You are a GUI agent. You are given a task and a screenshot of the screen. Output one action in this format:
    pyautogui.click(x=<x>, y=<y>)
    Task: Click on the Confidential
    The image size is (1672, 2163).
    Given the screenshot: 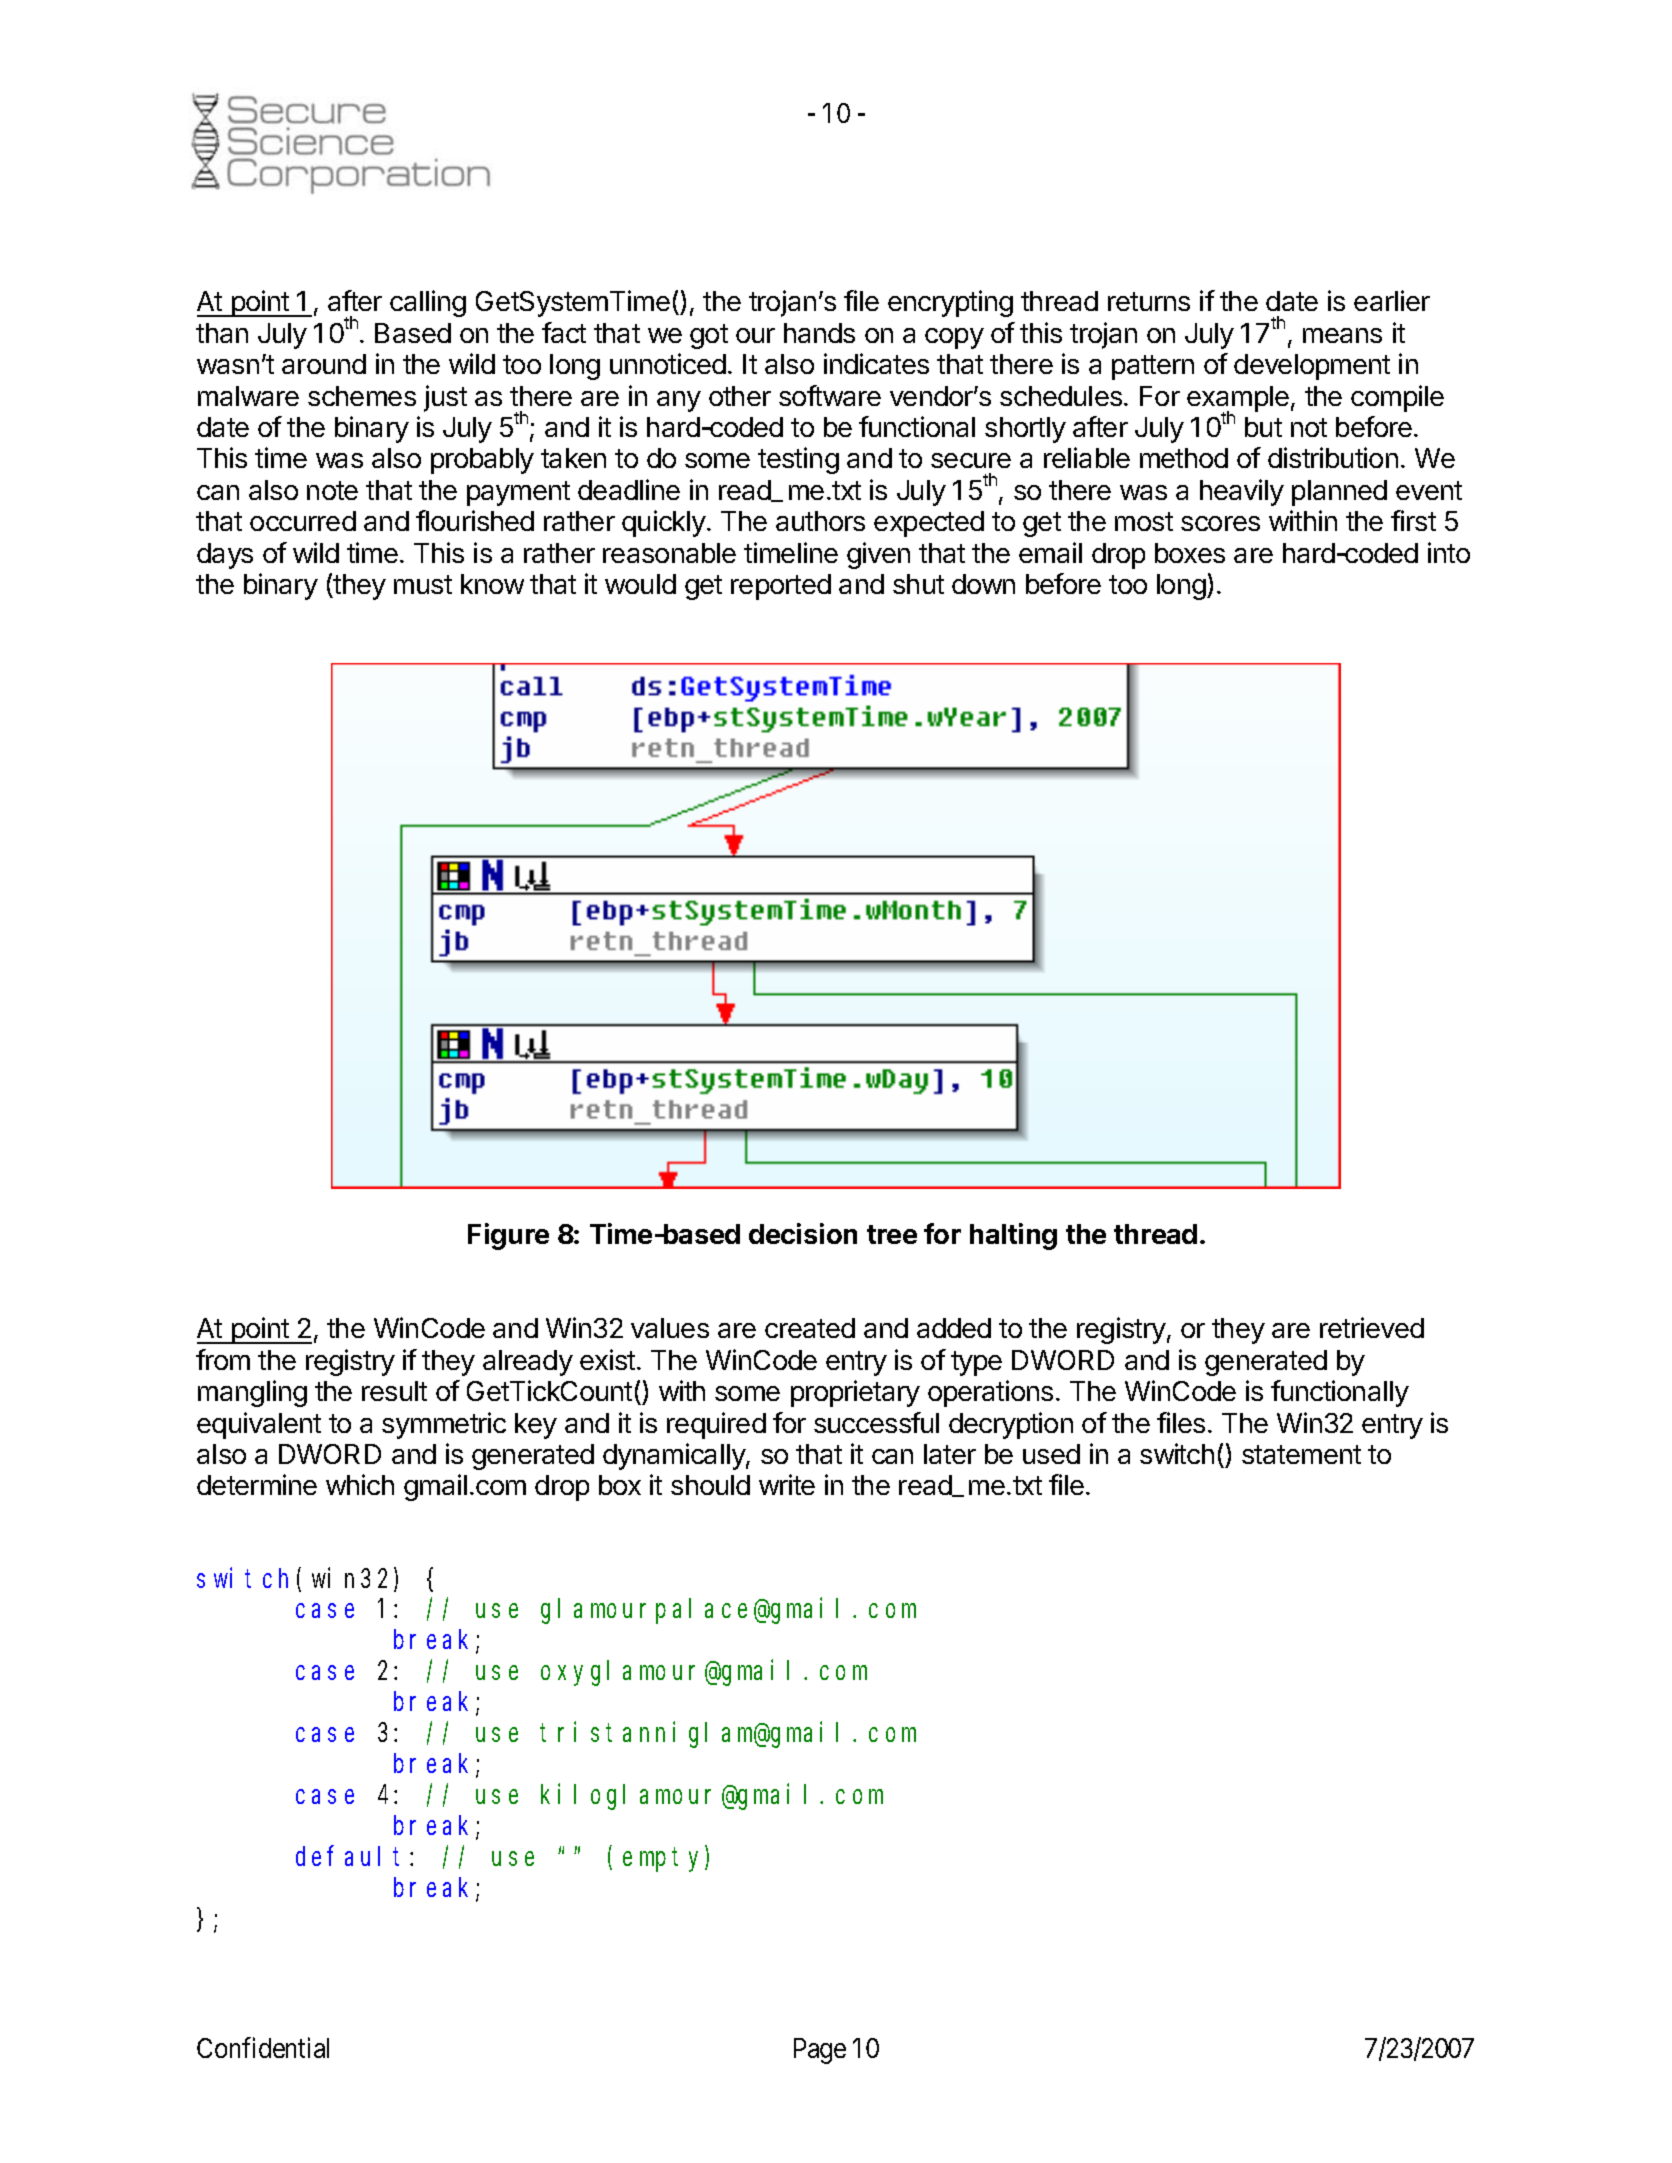 What is the action you would take?
    pyautogui.click(x=263, y=2047)
